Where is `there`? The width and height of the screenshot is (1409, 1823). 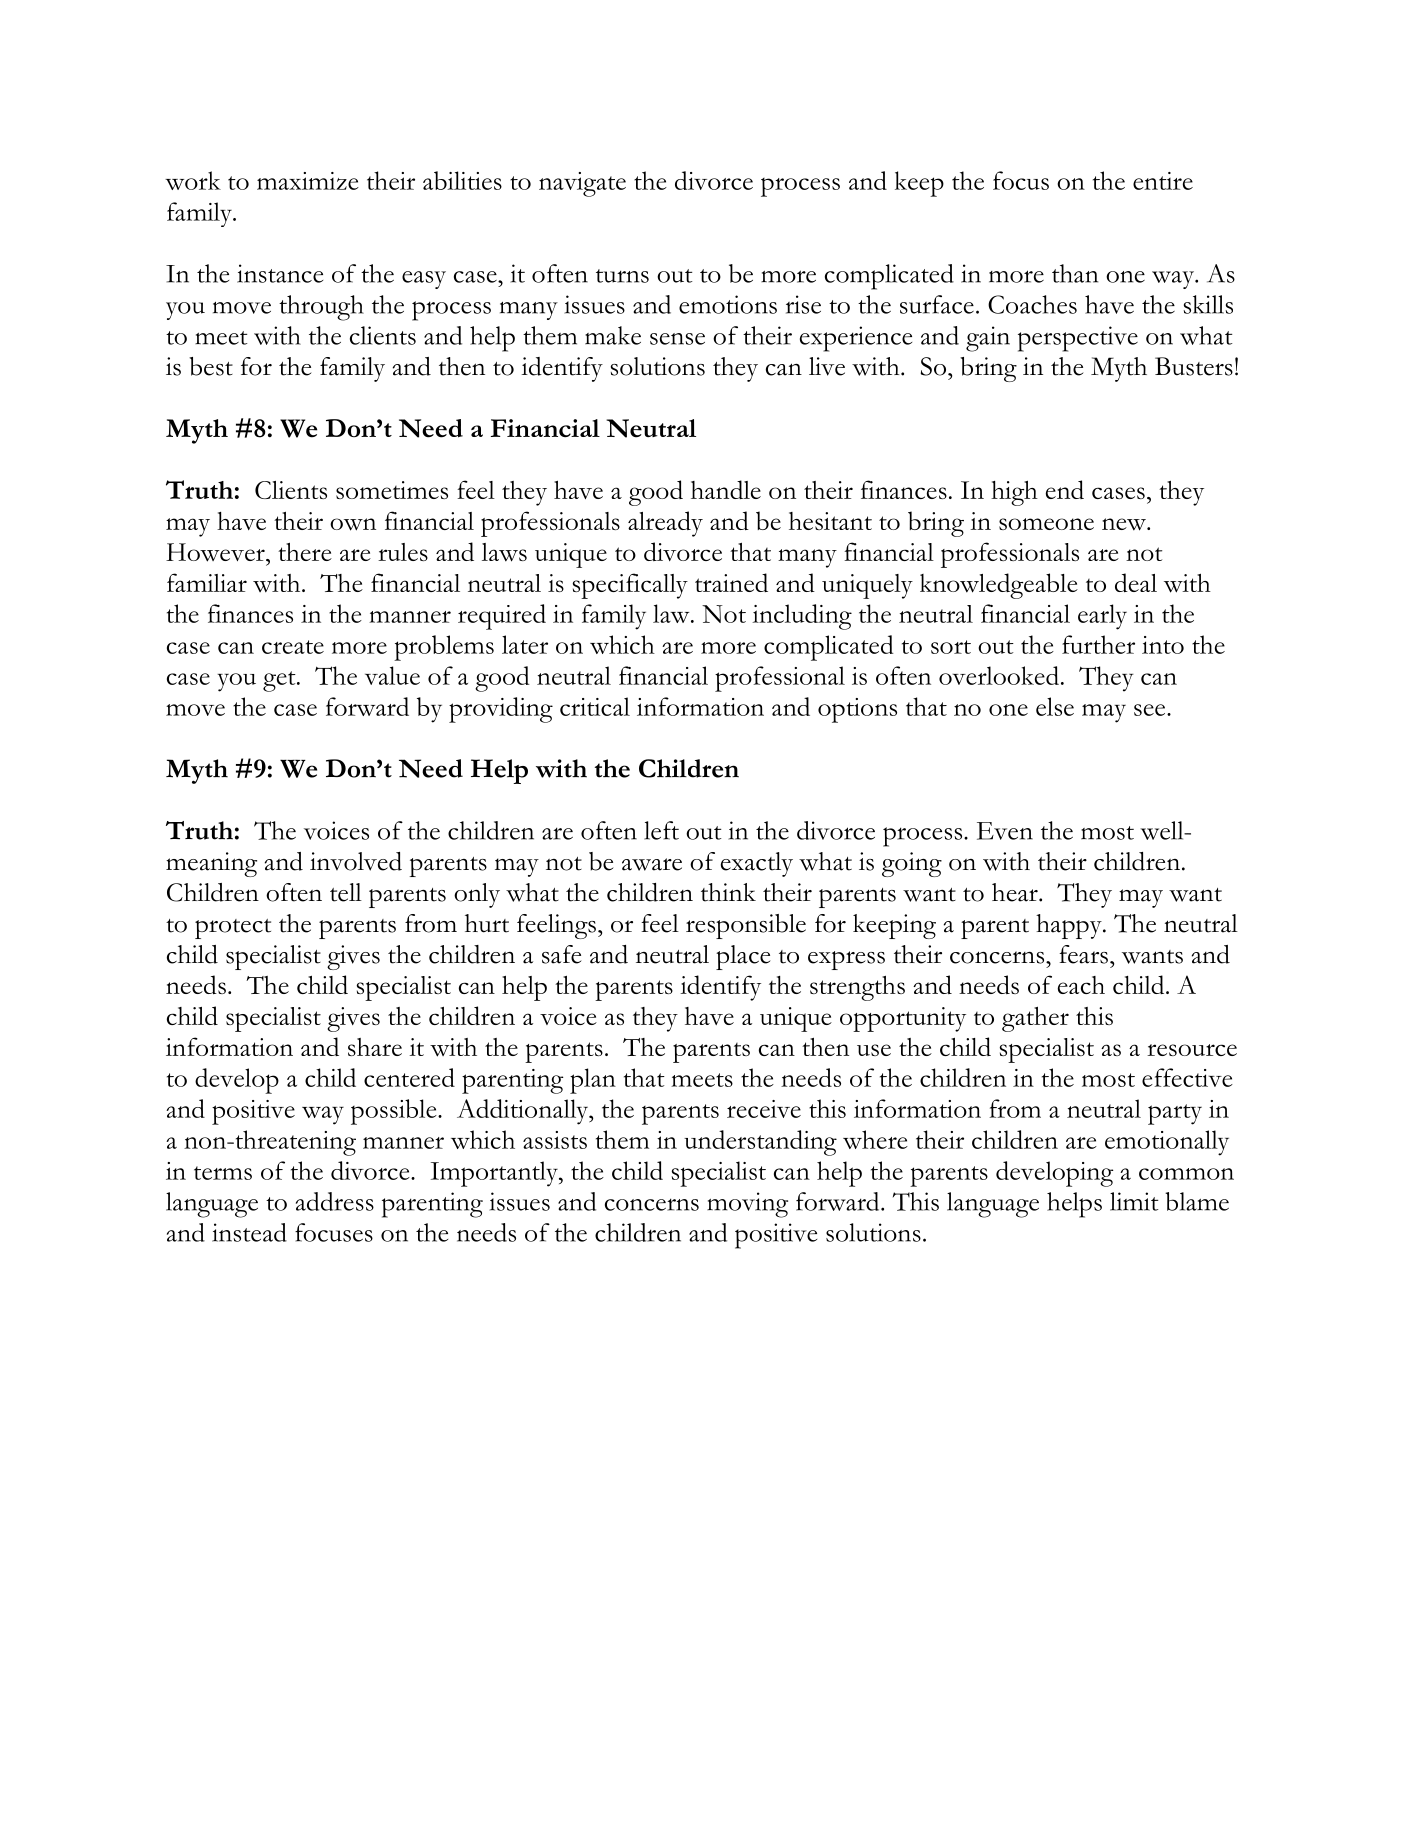 there is located at coordinates (305, 552).
